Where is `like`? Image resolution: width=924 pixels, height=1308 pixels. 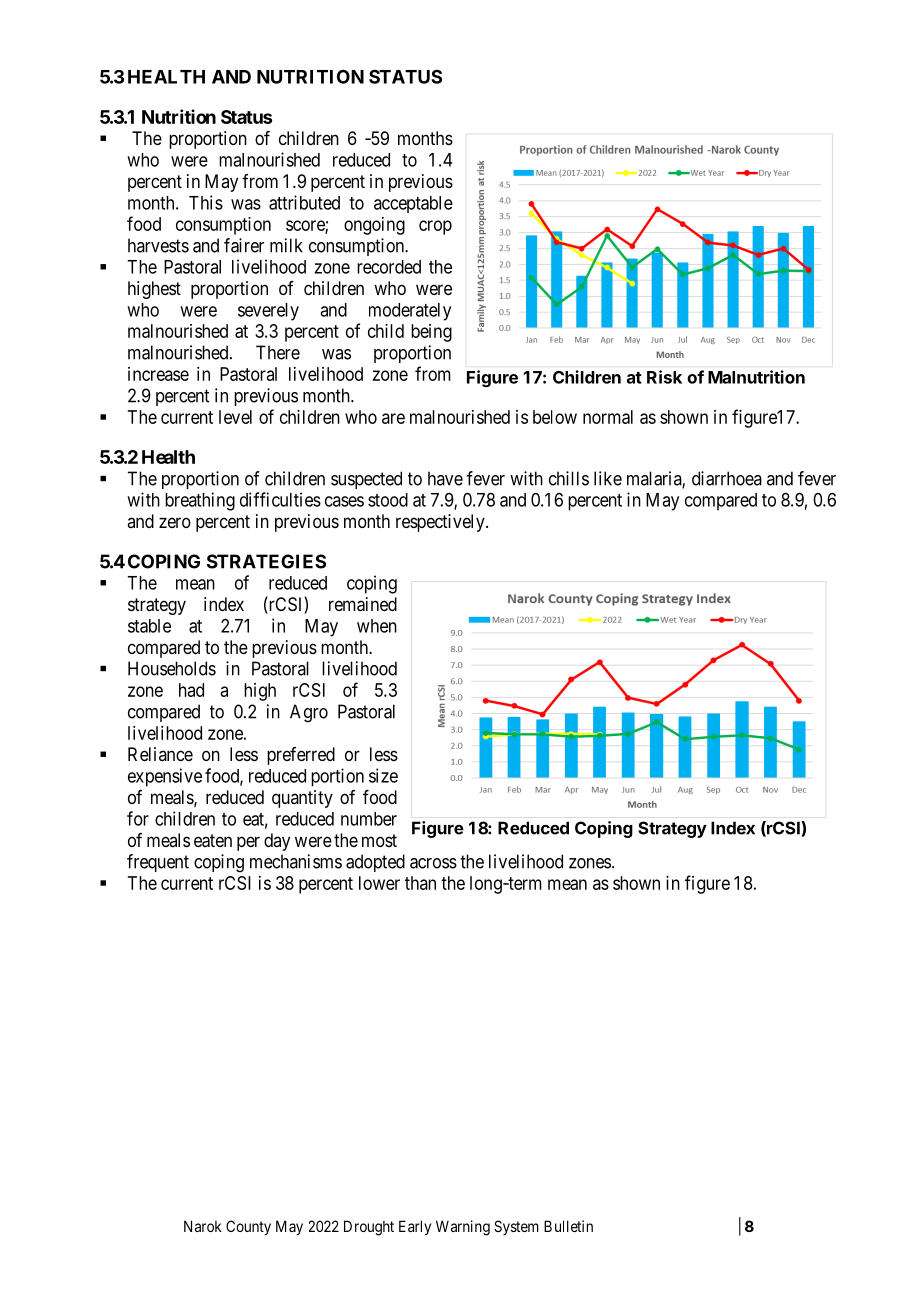
like is located at coordinates (608, 478).
